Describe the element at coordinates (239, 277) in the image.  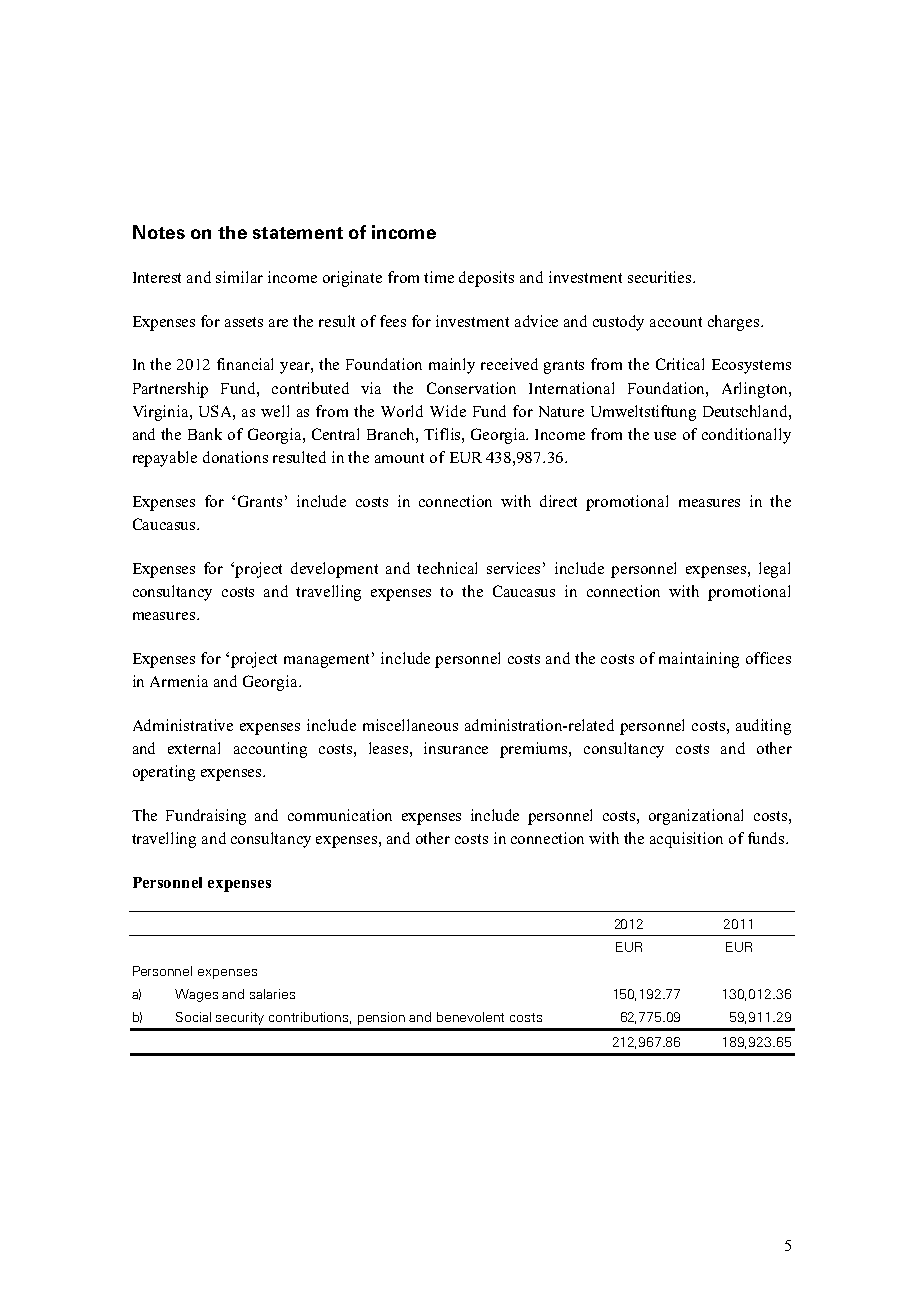
I see `similar` at that location.
